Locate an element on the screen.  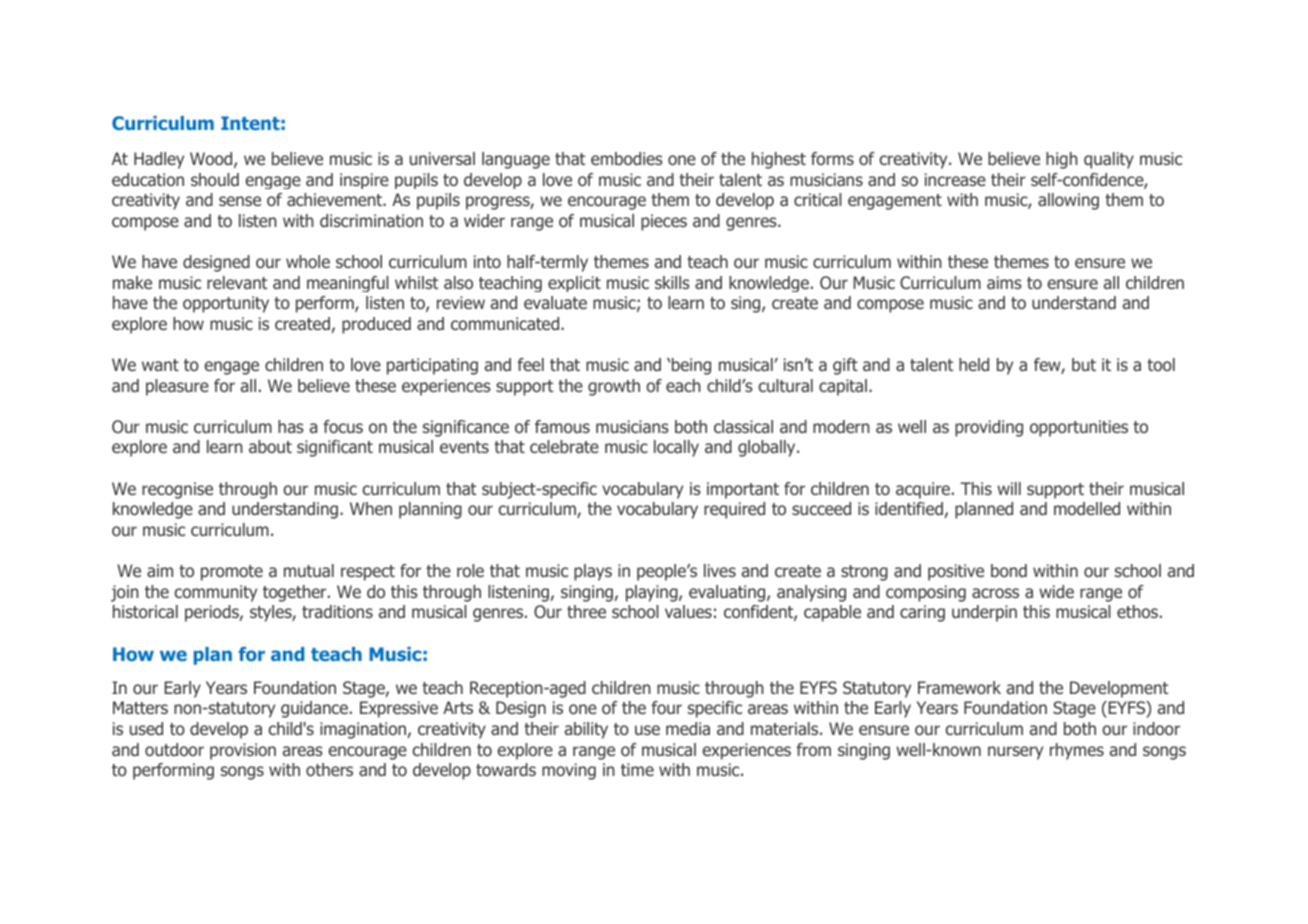
provision is located at coordinates (243, 751).
